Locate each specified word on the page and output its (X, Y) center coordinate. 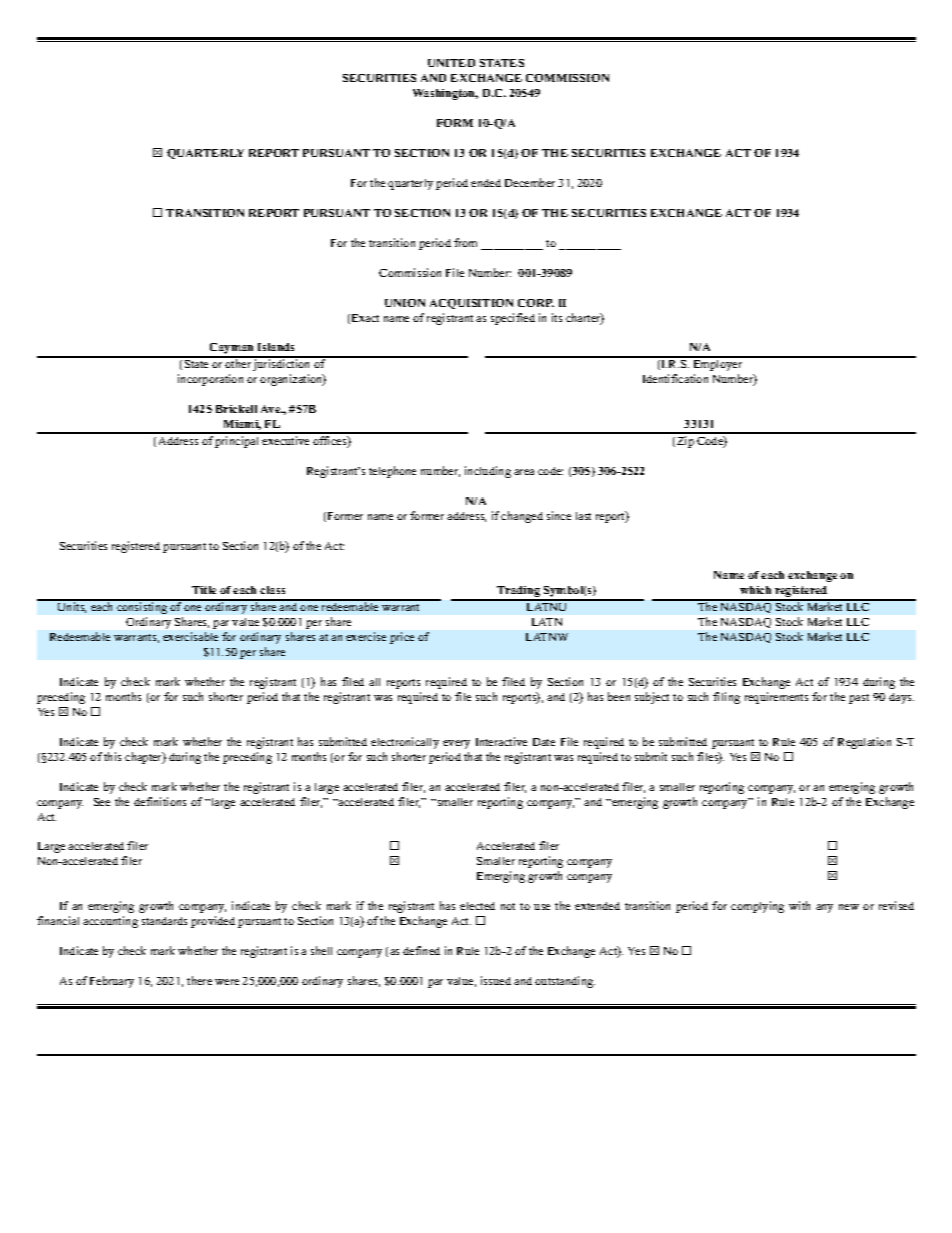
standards (164, 921)
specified (513, 319)
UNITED (451, 63)
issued (496, 980)
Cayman (232, 350)
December (530, 182)
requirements (776, 698)
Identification (675, 378)
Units (71, 606)
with (799, 905)
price (402, 638)
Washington (445, 94)
